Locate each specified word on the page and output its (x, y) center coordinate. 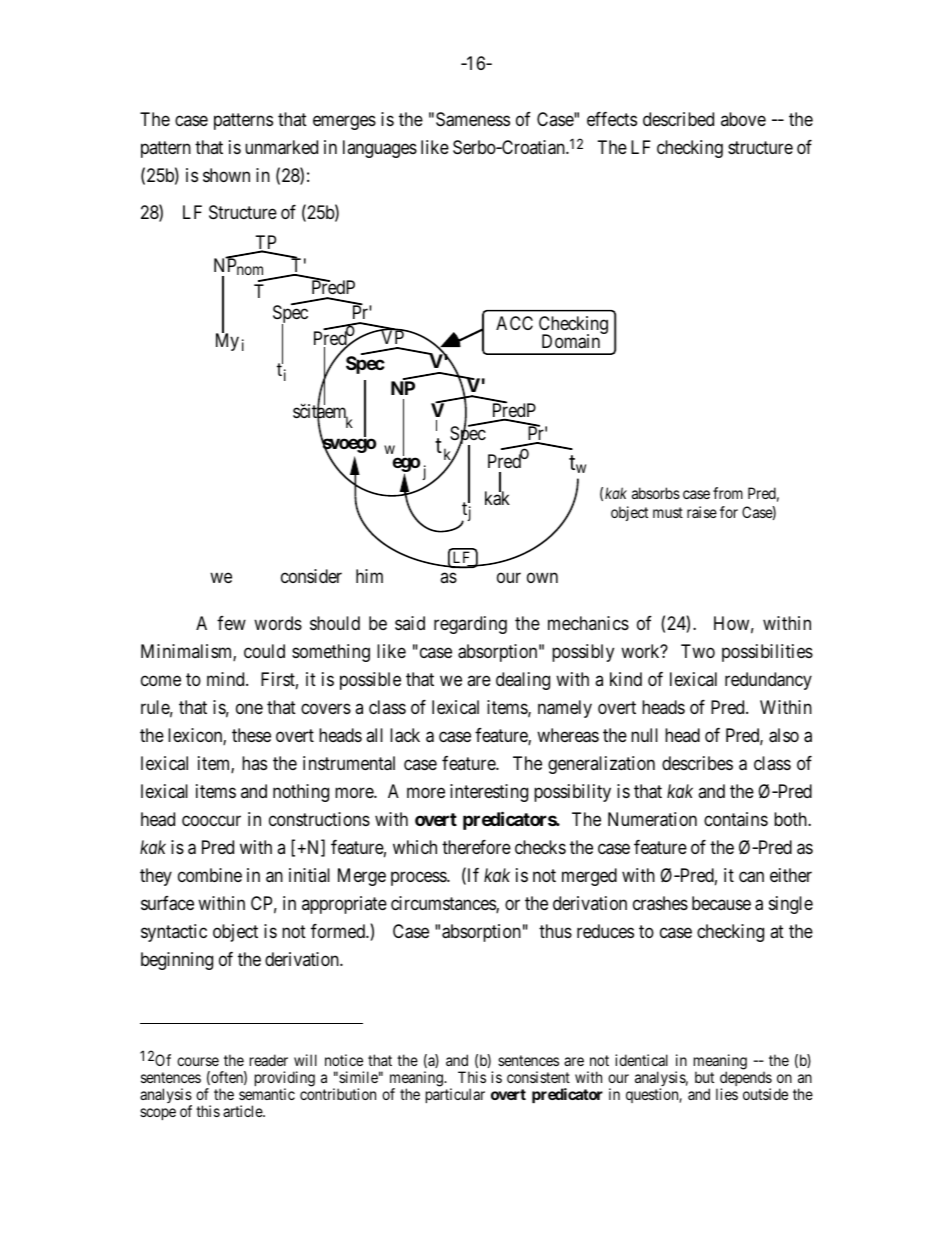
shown (226, 175)
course (198, 1061)
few (231, 623)
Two (698, 651)
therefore (476, 847)
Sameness (473, 119)
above (743, 119)
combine (210, 875)
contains (736, 819)
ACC (514, 323)
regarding (470, 625)
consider (311, 576)
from (728, 493)
